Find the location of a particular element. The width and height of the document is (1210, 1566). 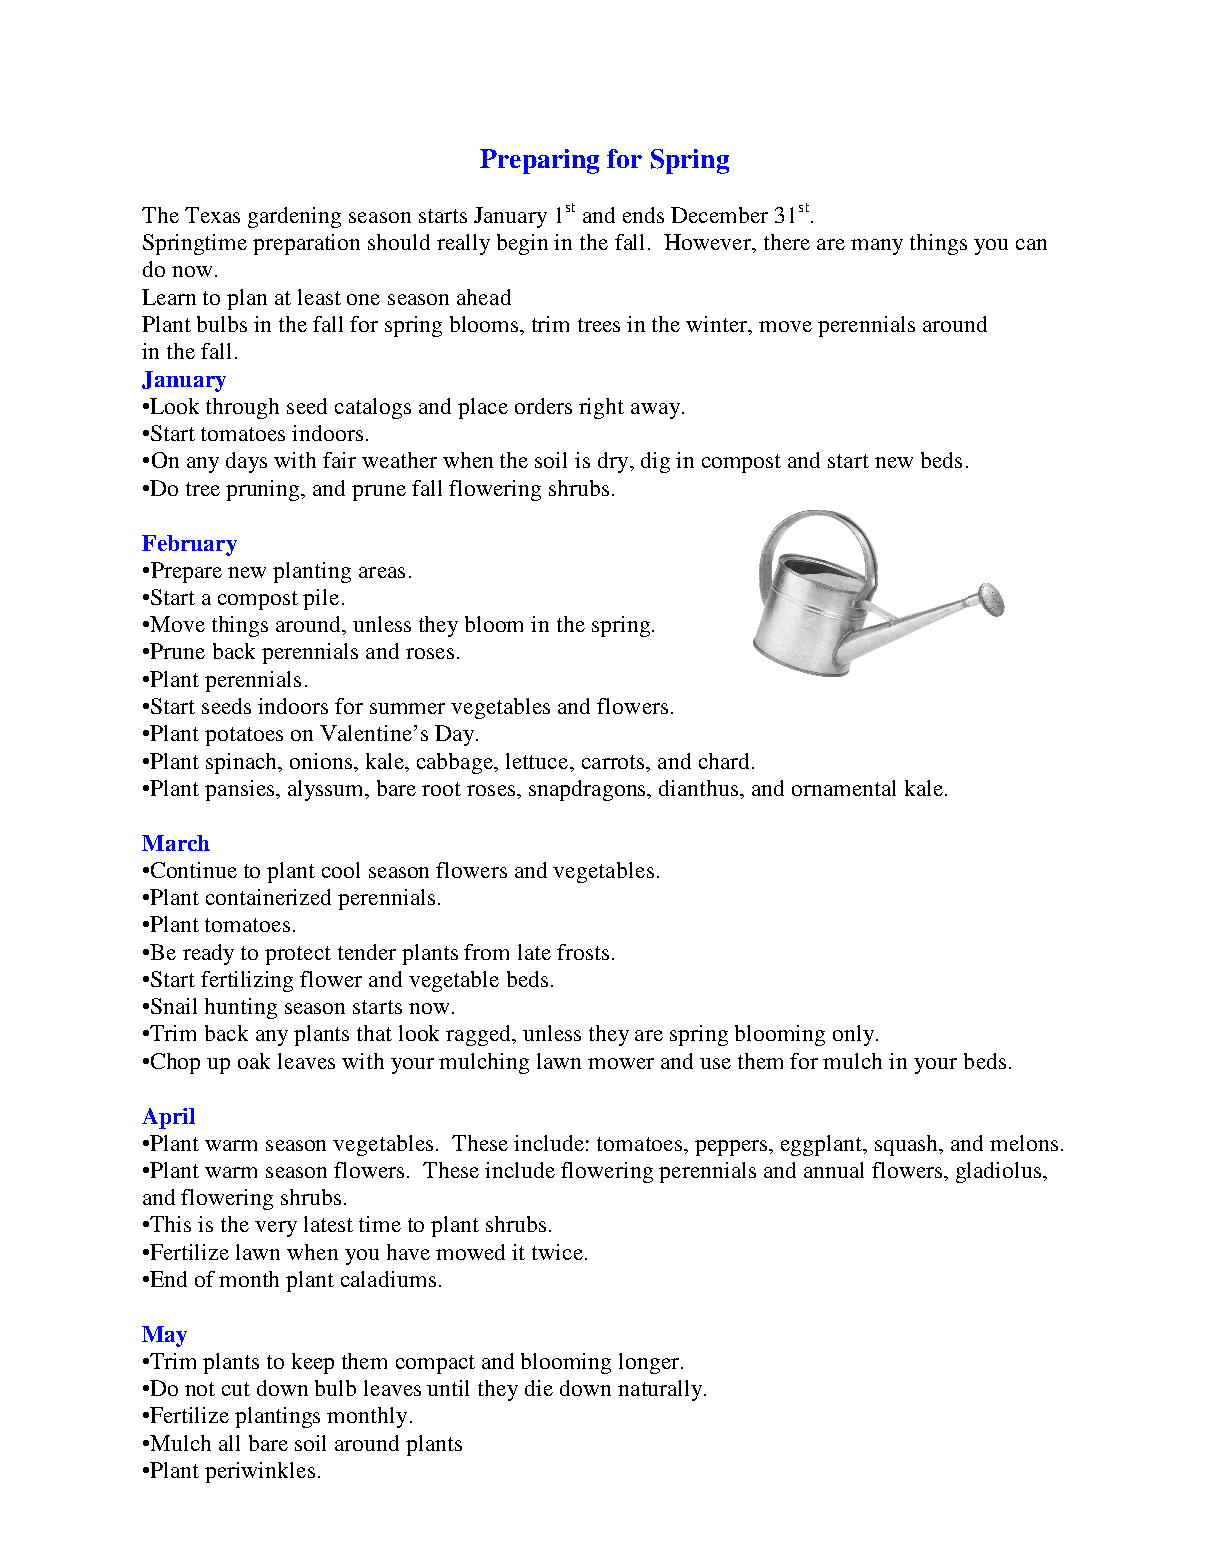

chard is located at coordinates (724, 761).
